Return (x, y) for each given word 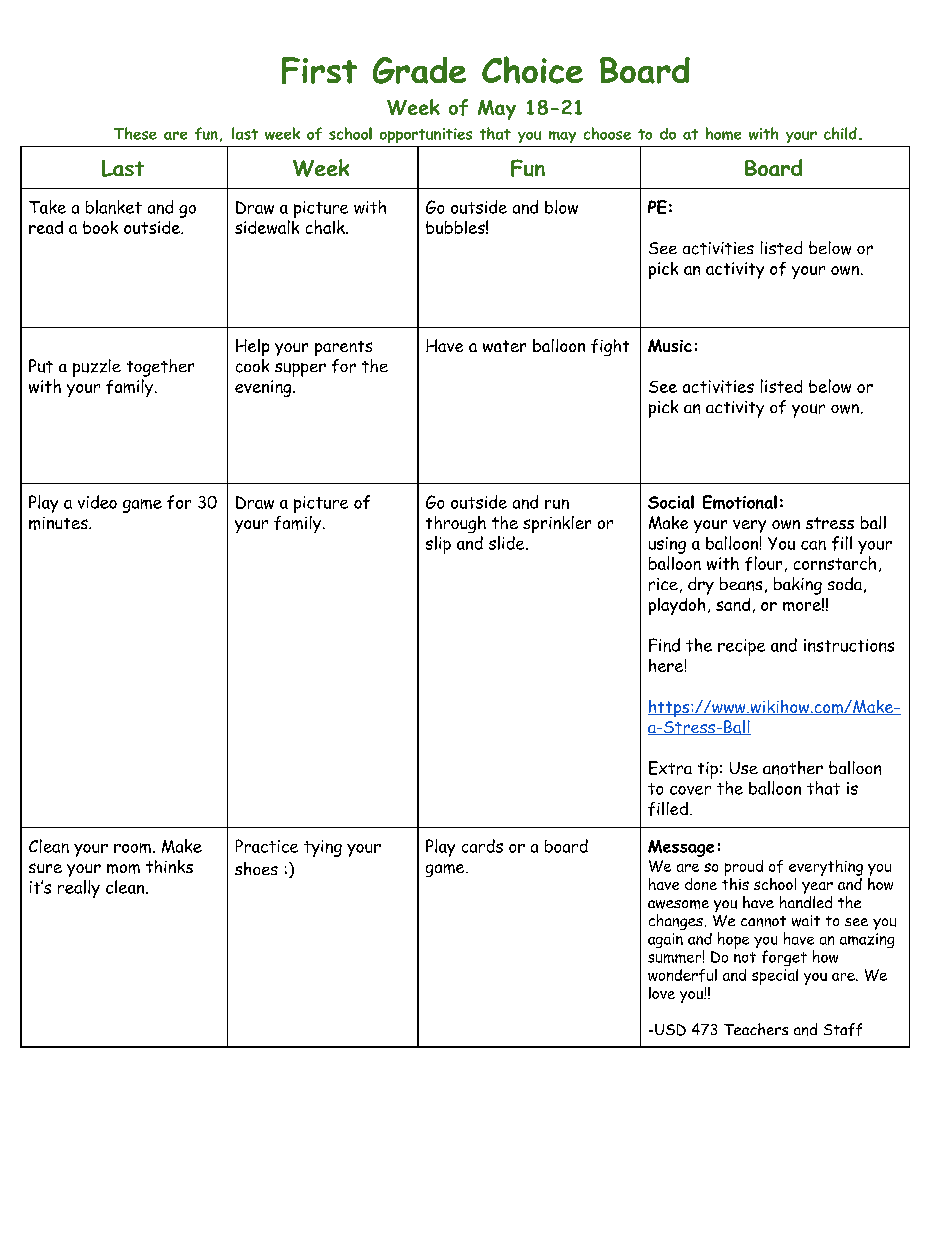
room (132, 848)
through (456, 524)
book (100, 227)
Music (670, 345)
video (97, 502)
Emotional (740, 502)
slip (438, 545)
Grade (419, 70)
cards (482, 846)
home (723, 133)
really (79, 889)
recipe (741, 647)
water (504, 346)
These (135, 133)
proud (744, 868)
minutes (59, 523)
